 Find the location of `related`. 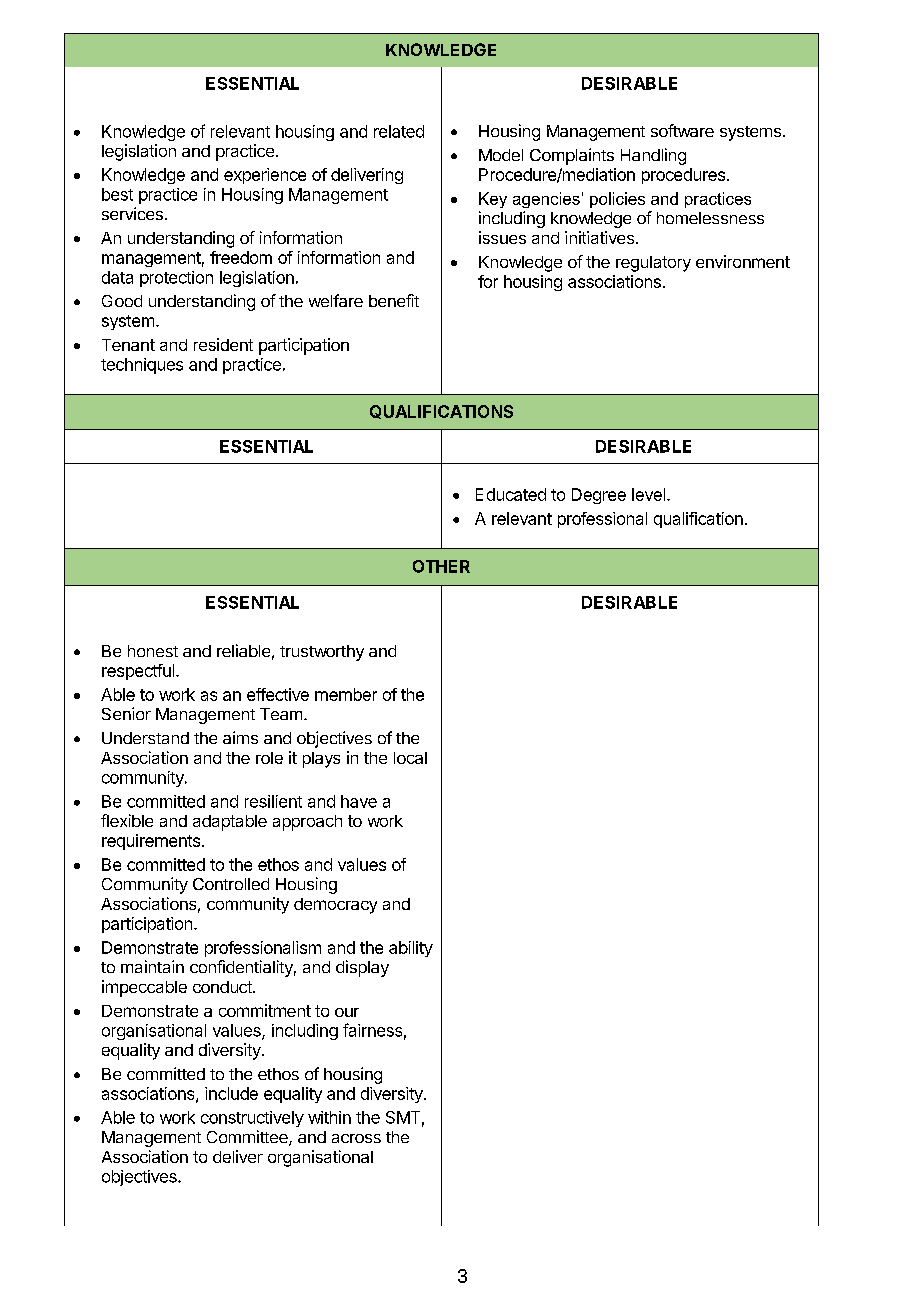

related is located at coordinates (399, 131).
